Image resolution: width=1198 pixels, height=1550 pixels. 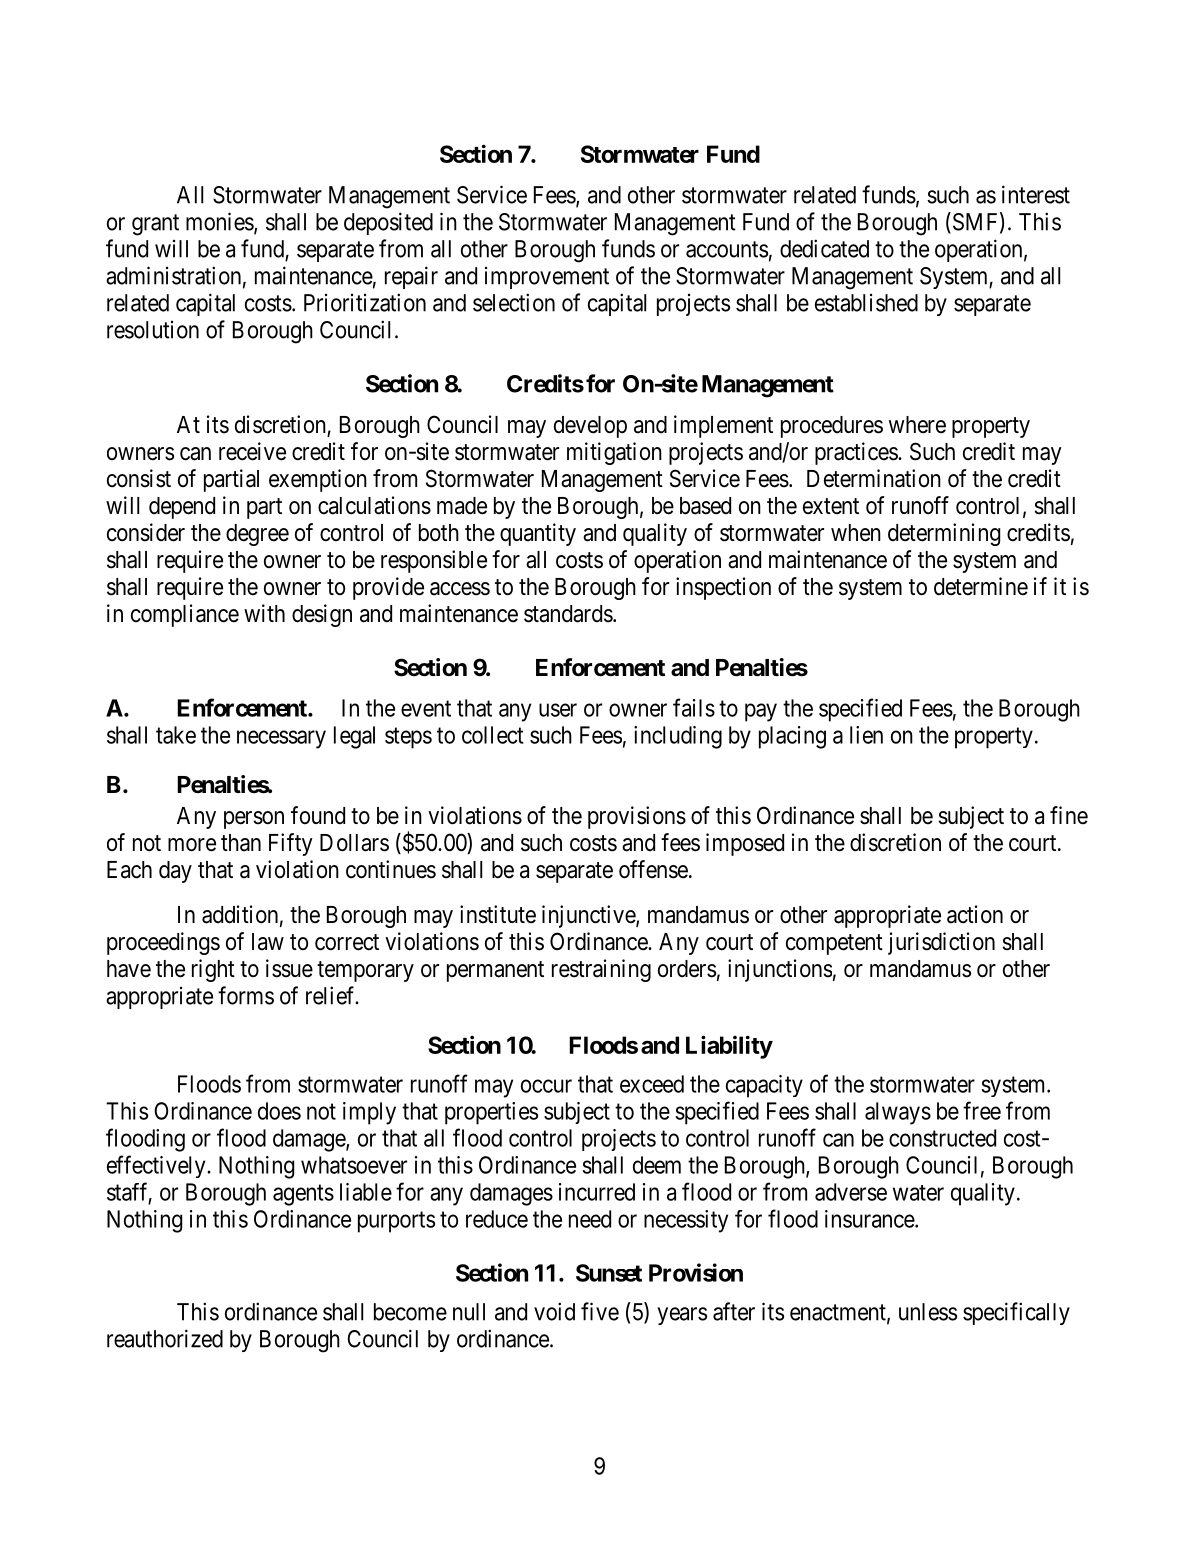 What do you see at coordinates (220, 221) in the screenshot?
I see `monies` at bounding box center [220, 221].
